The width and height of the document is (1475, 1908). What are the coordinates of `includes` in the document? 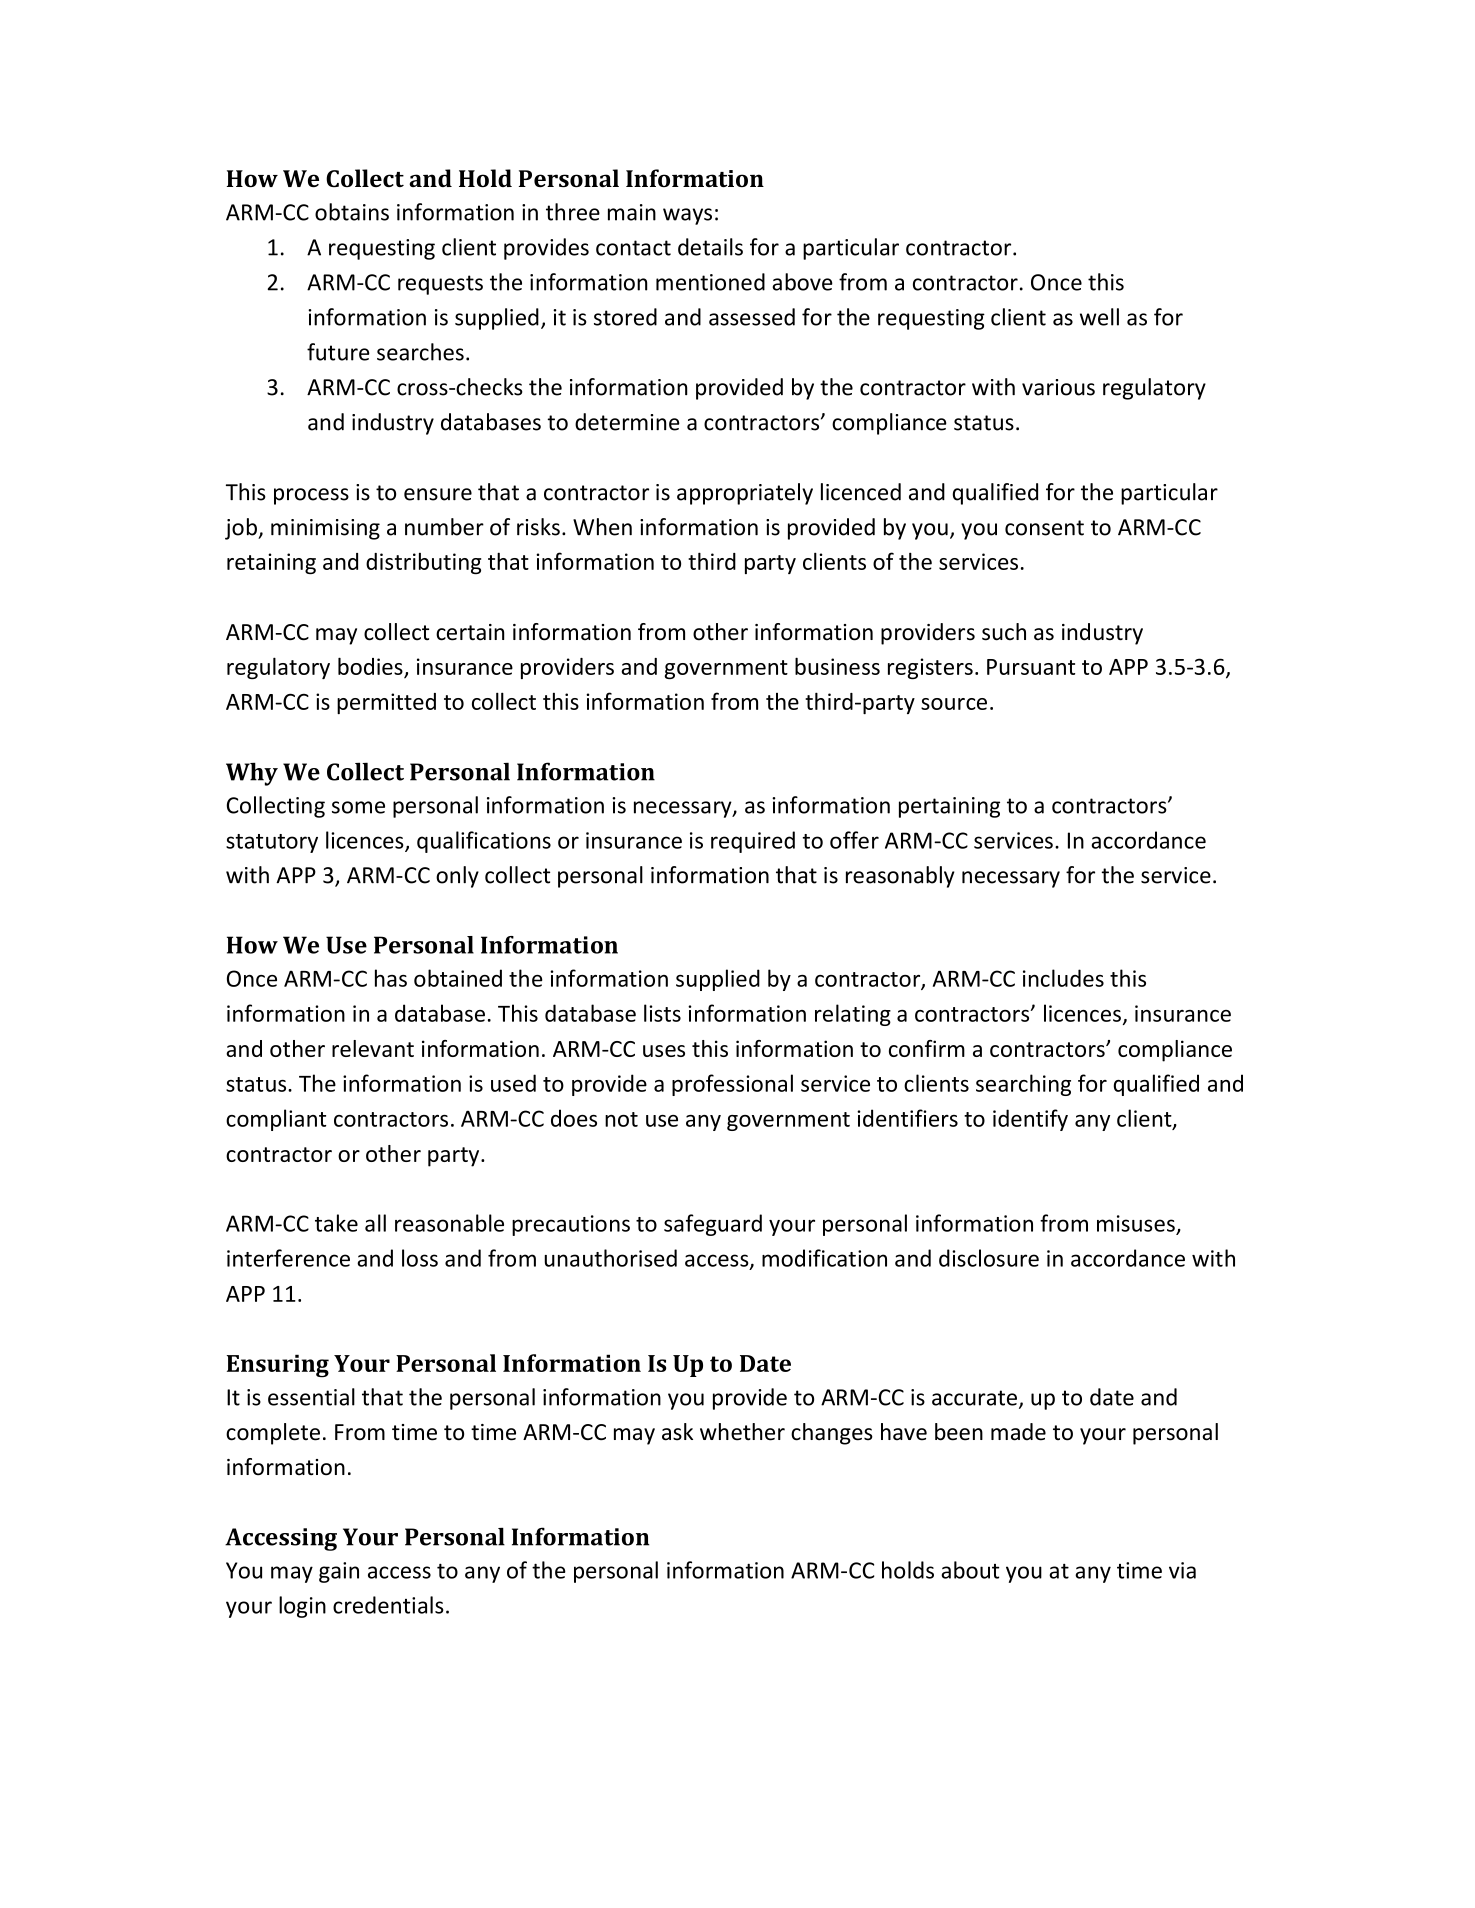 It's located at (1063, 978).
